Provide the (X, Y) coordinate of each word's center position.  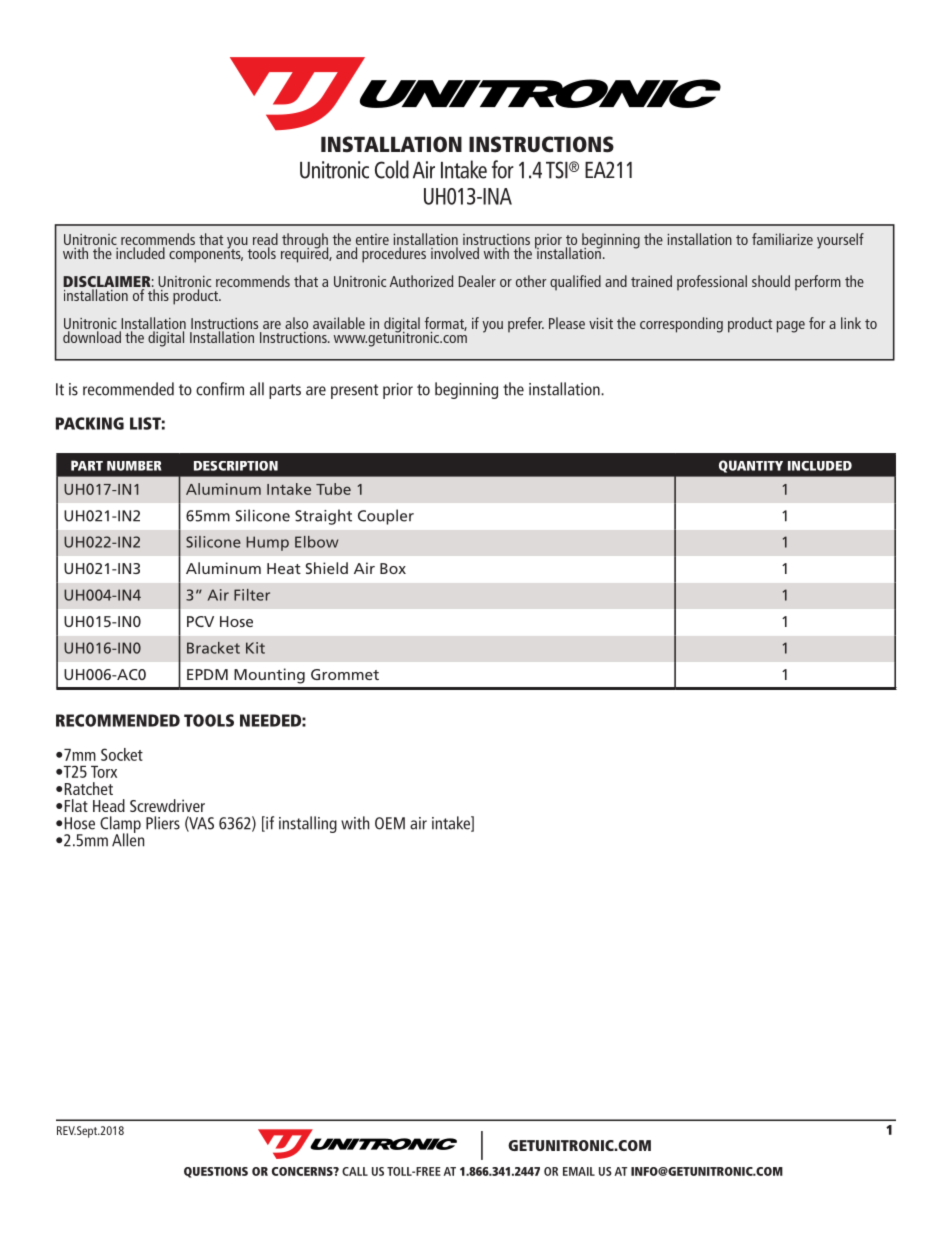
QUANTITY (751, 466)
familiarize (782, 239)
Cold (392, 169)
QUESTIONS (216, 1172)
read (265, 239)
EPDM (207, 674)
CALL (355, 1171)
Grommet (345, 674)
